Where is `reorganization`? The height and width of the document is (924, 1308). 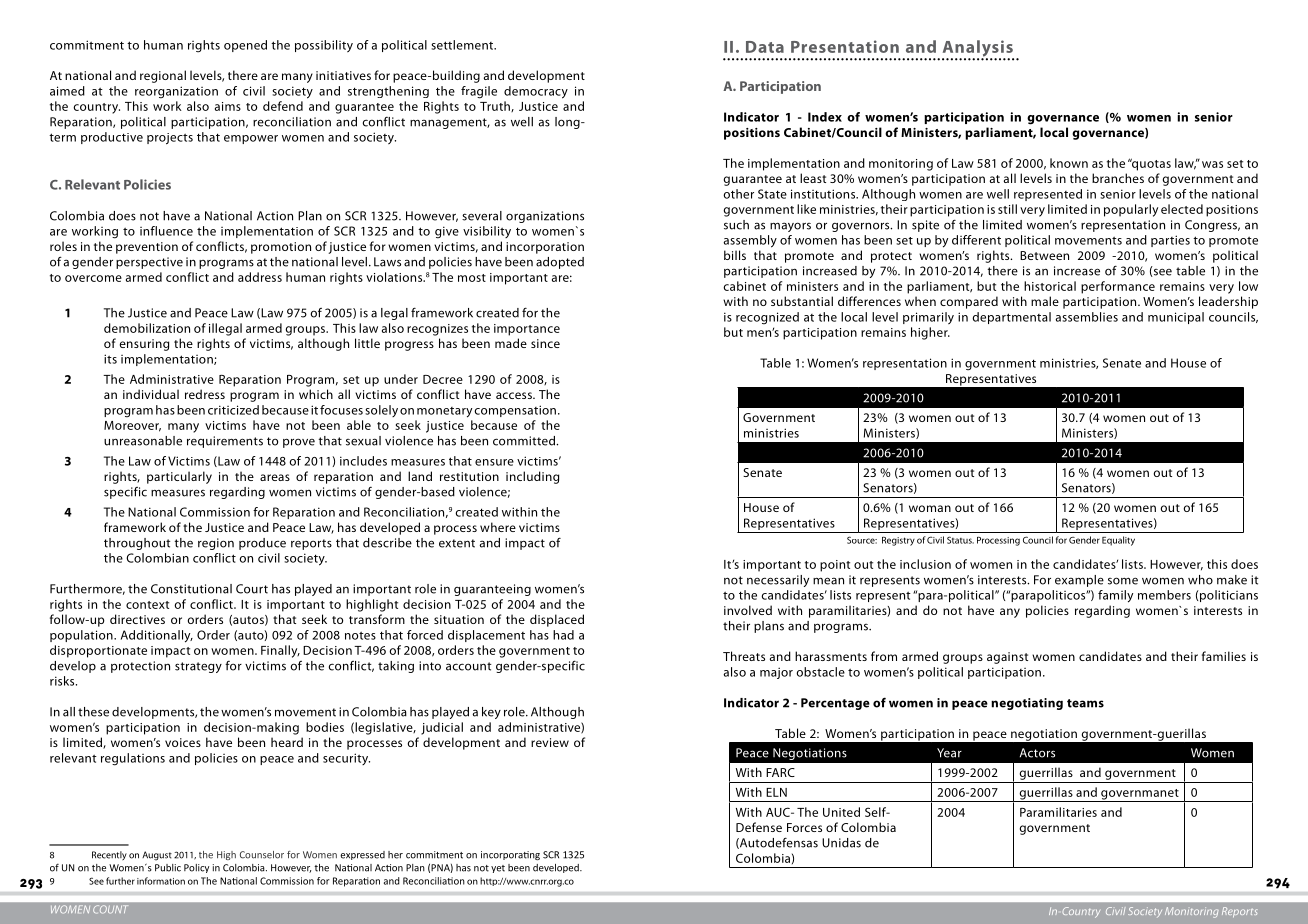
reorganization is located at coordinates (176, 92).
